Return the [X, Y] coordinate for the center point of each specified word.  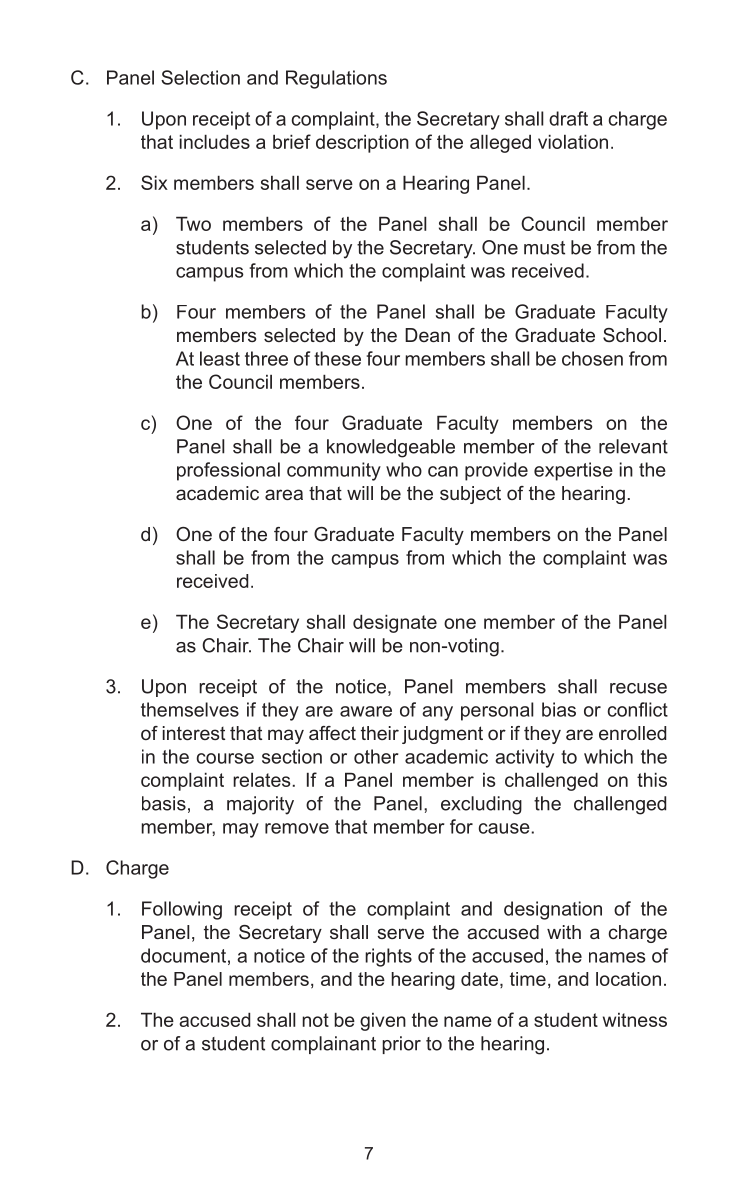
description [362, 143]
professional [228, 471]
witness [635, 1020]
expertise [573, 471]
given [383, 1022]
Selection [200, 77]
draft [568, 118]
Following [182, 910]
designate [395, 623]
